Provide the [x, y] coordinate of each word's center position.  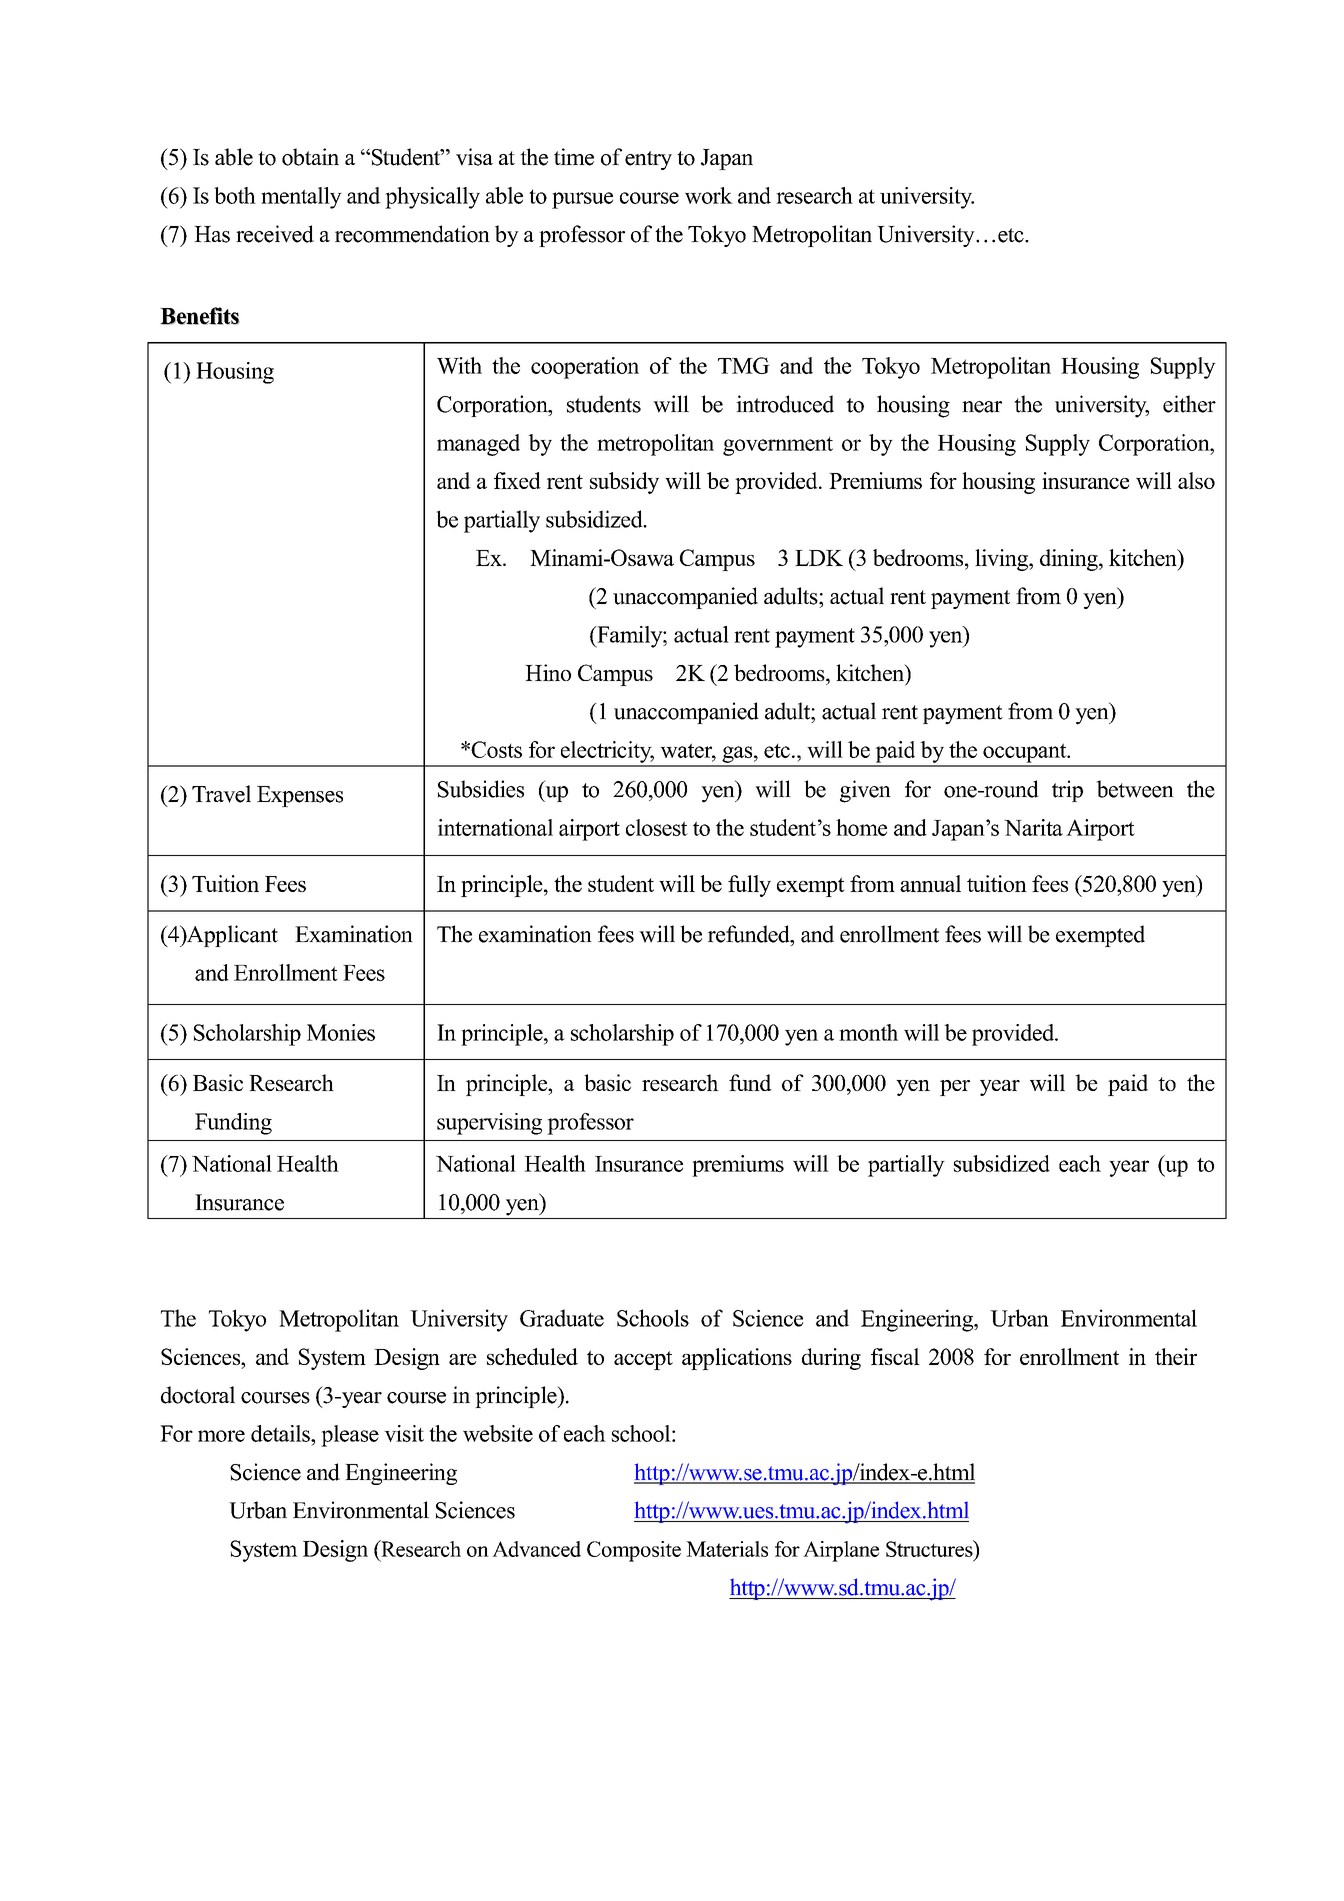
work [709, 195]
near [982, 407]
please [350, 1436]
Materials [727, 1549]
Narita [1033, 827]
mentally [301, 198]
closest [657, 827]
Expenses [300, 796]
